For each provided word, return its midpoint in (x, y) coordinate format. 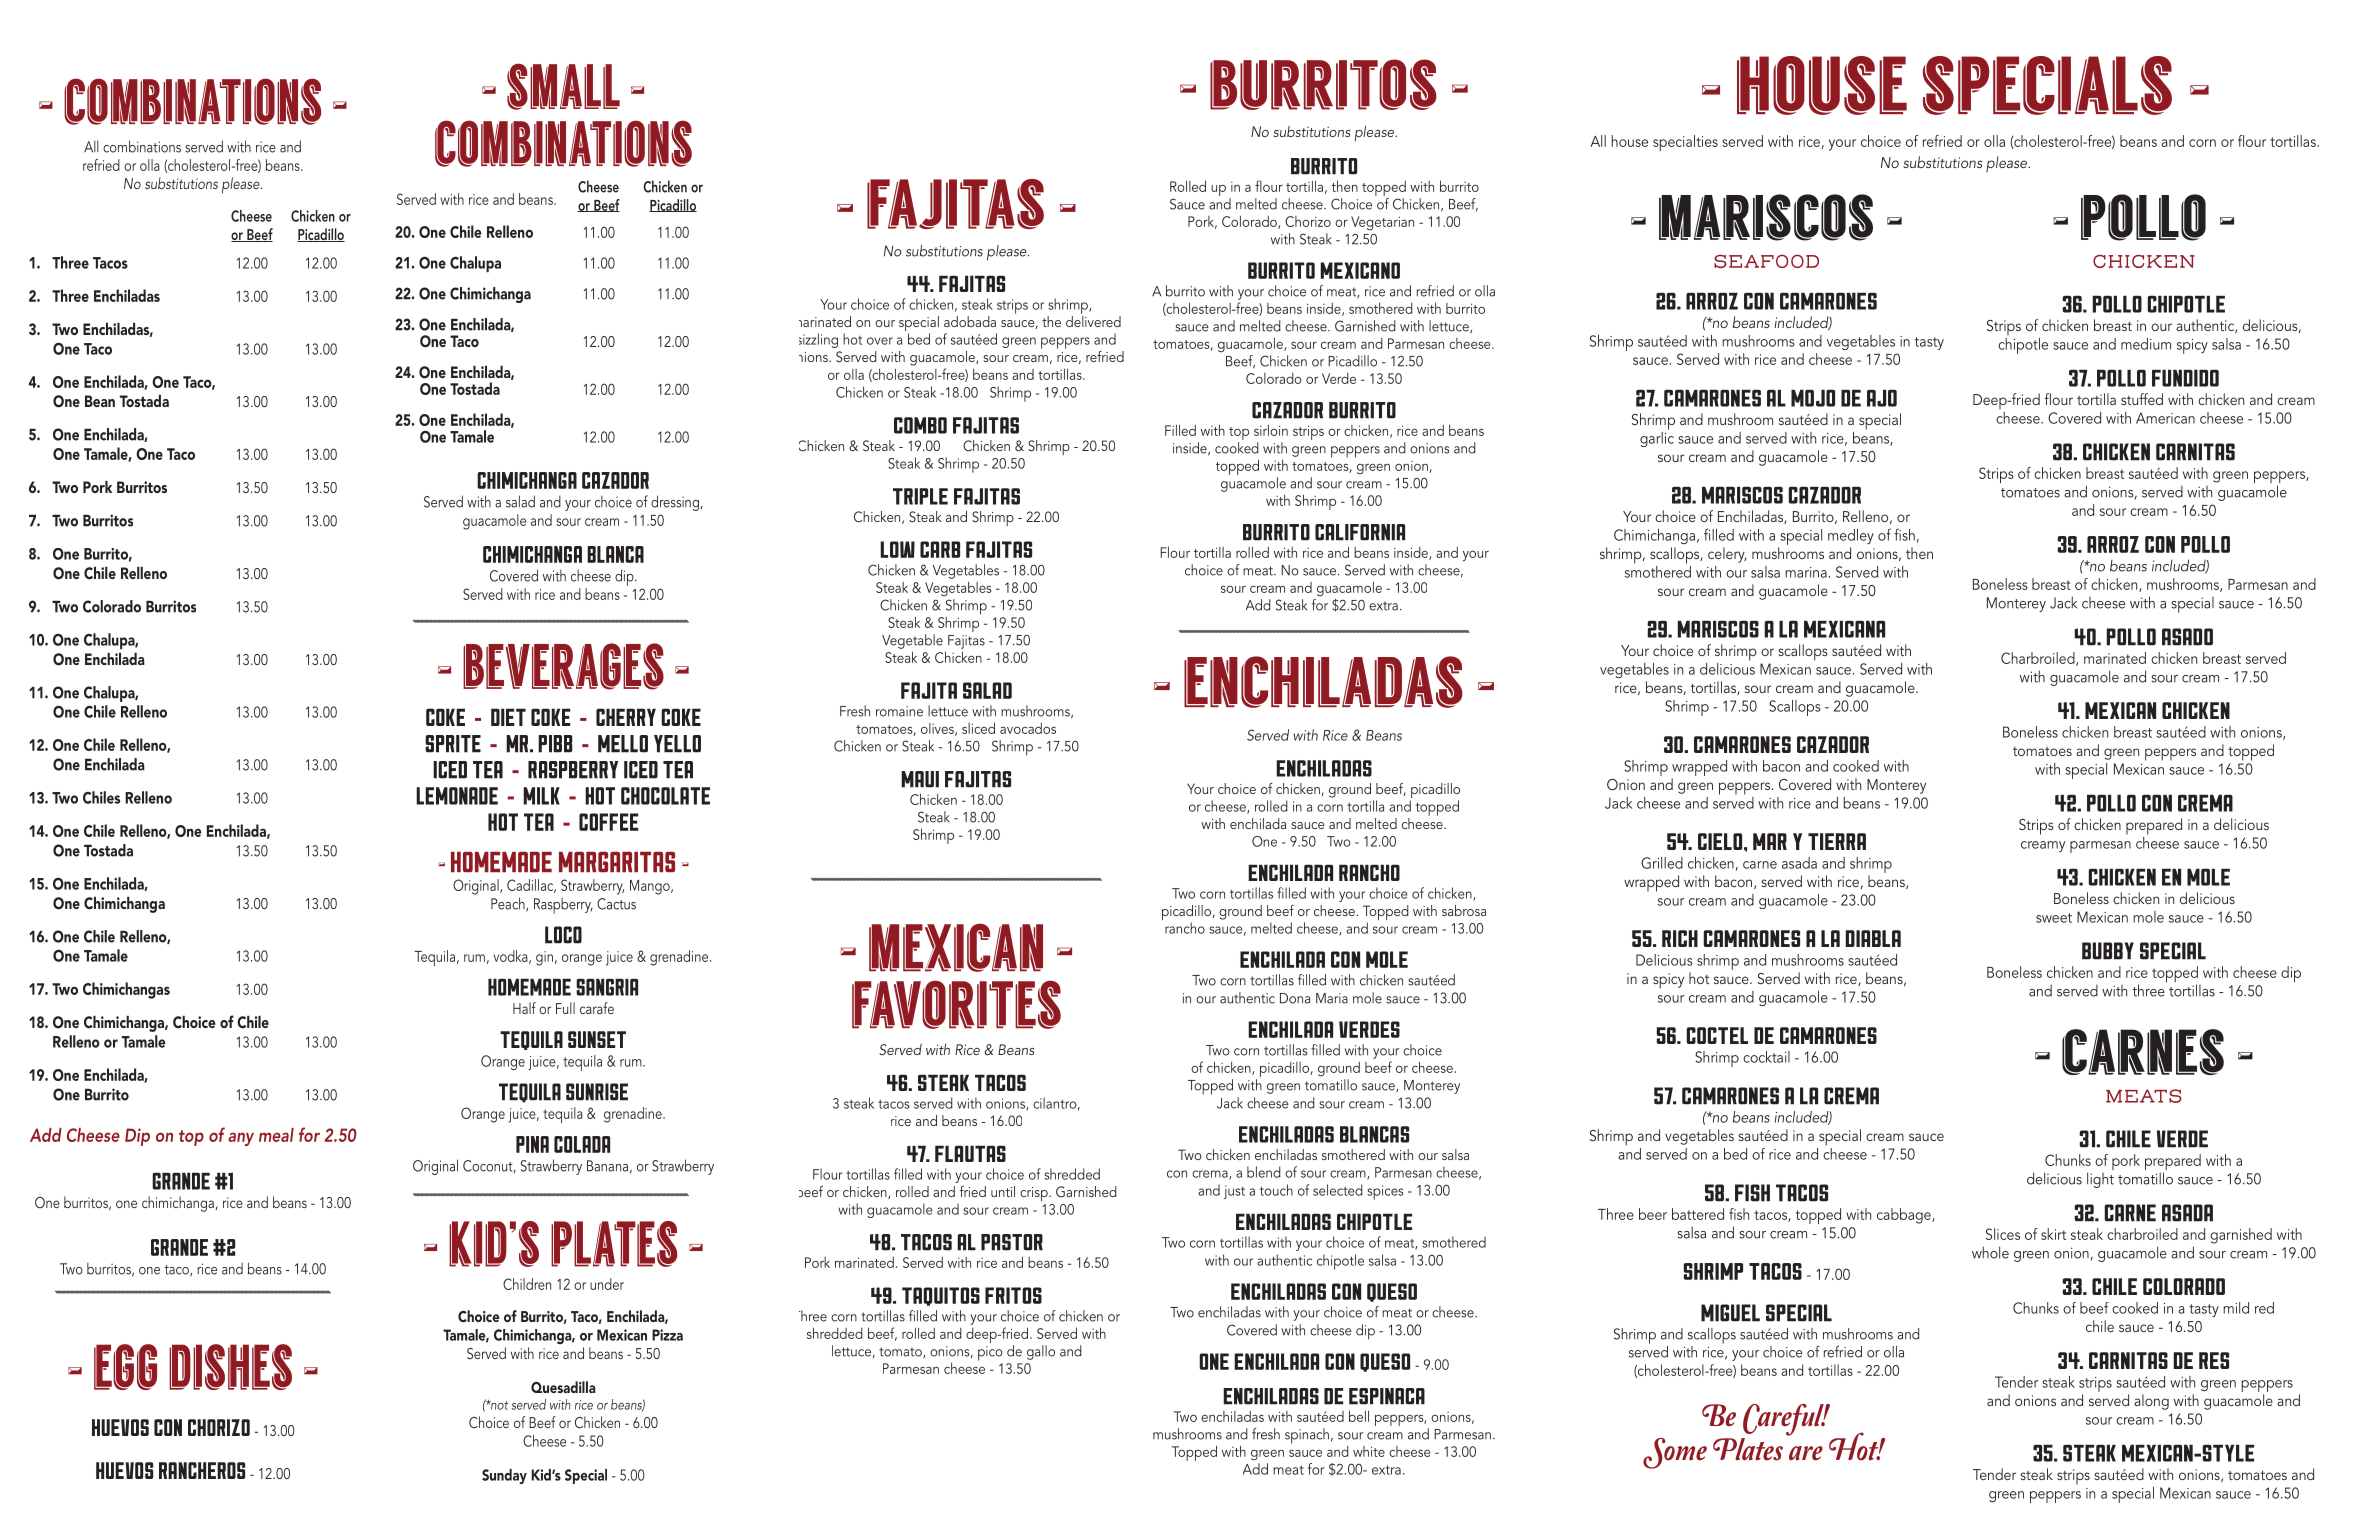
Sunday (504, 1476)
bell (1359, 1416)
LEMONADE (457, 796)
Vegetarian (1382, 223)
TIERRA (1837, 841)
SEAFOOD (1766, 261)
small (563, 86)
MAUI (920, 779)
